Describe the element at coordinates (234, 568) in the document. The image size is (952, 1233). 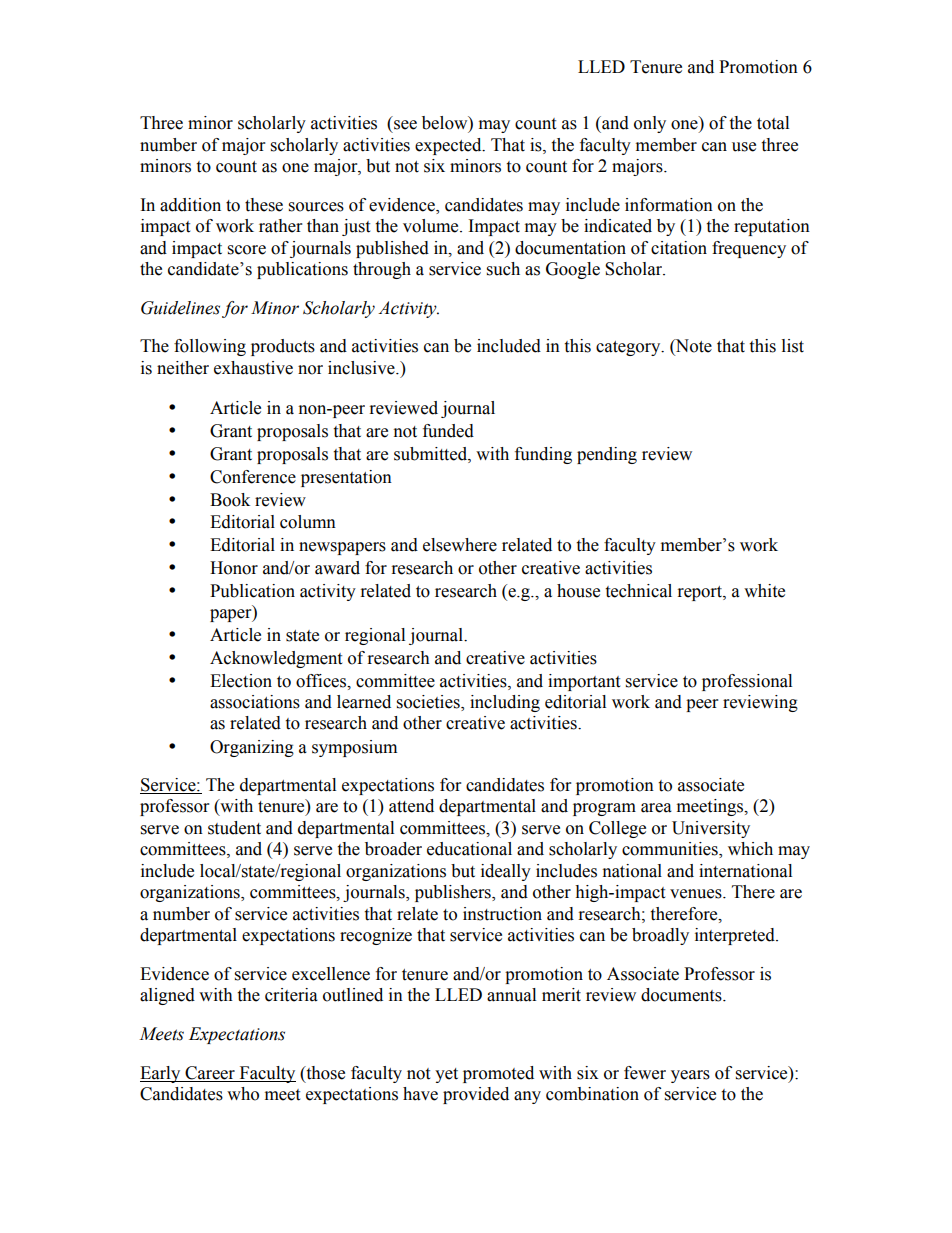
I see `Honor` at that location.
